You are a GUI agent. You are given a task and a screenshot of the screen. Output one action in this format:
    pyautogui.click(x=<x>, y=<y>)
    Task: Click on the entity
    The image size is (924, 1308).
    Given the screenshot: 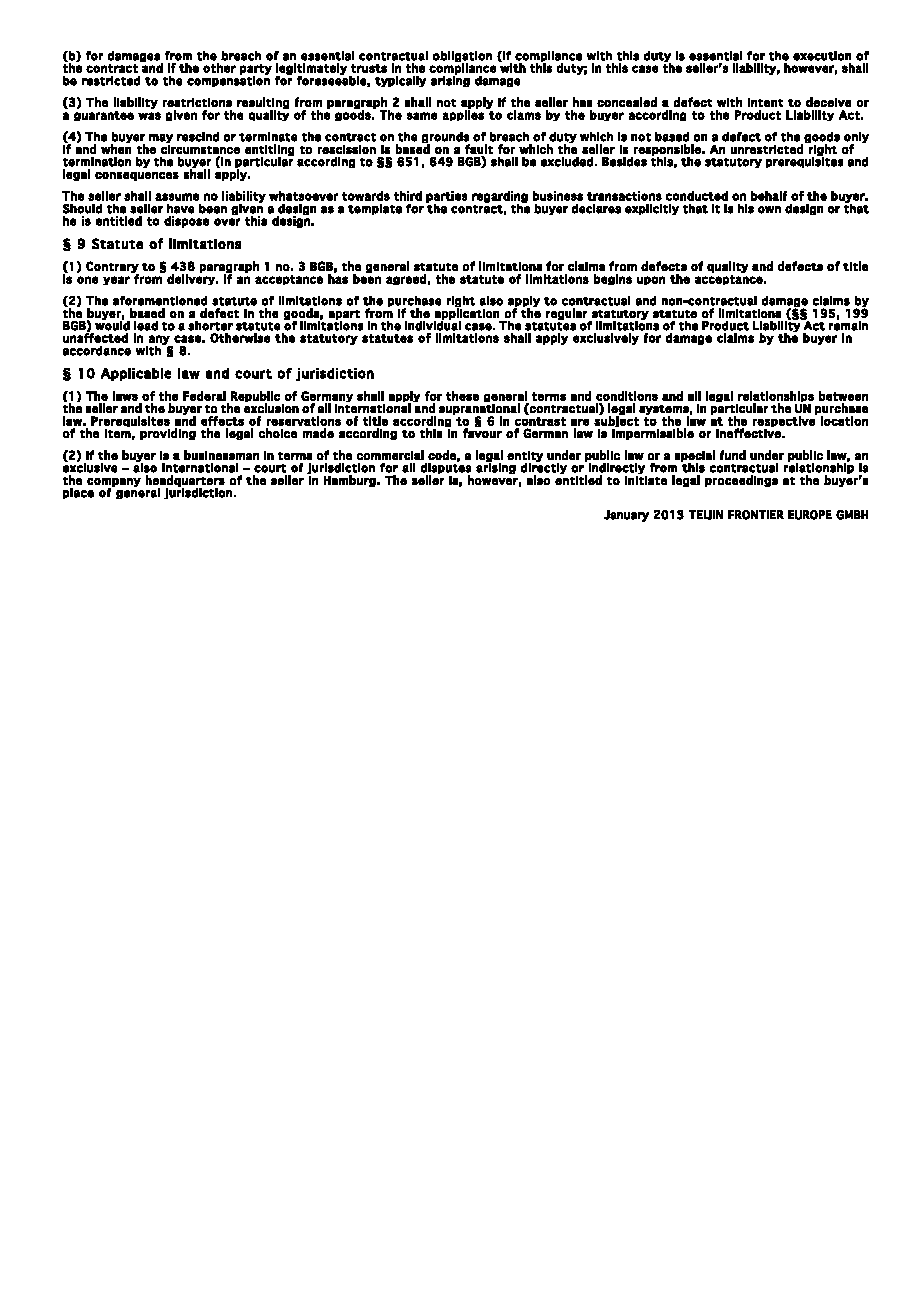 What is the action you would take?
    pyautogui.click(x=525, y=457)
